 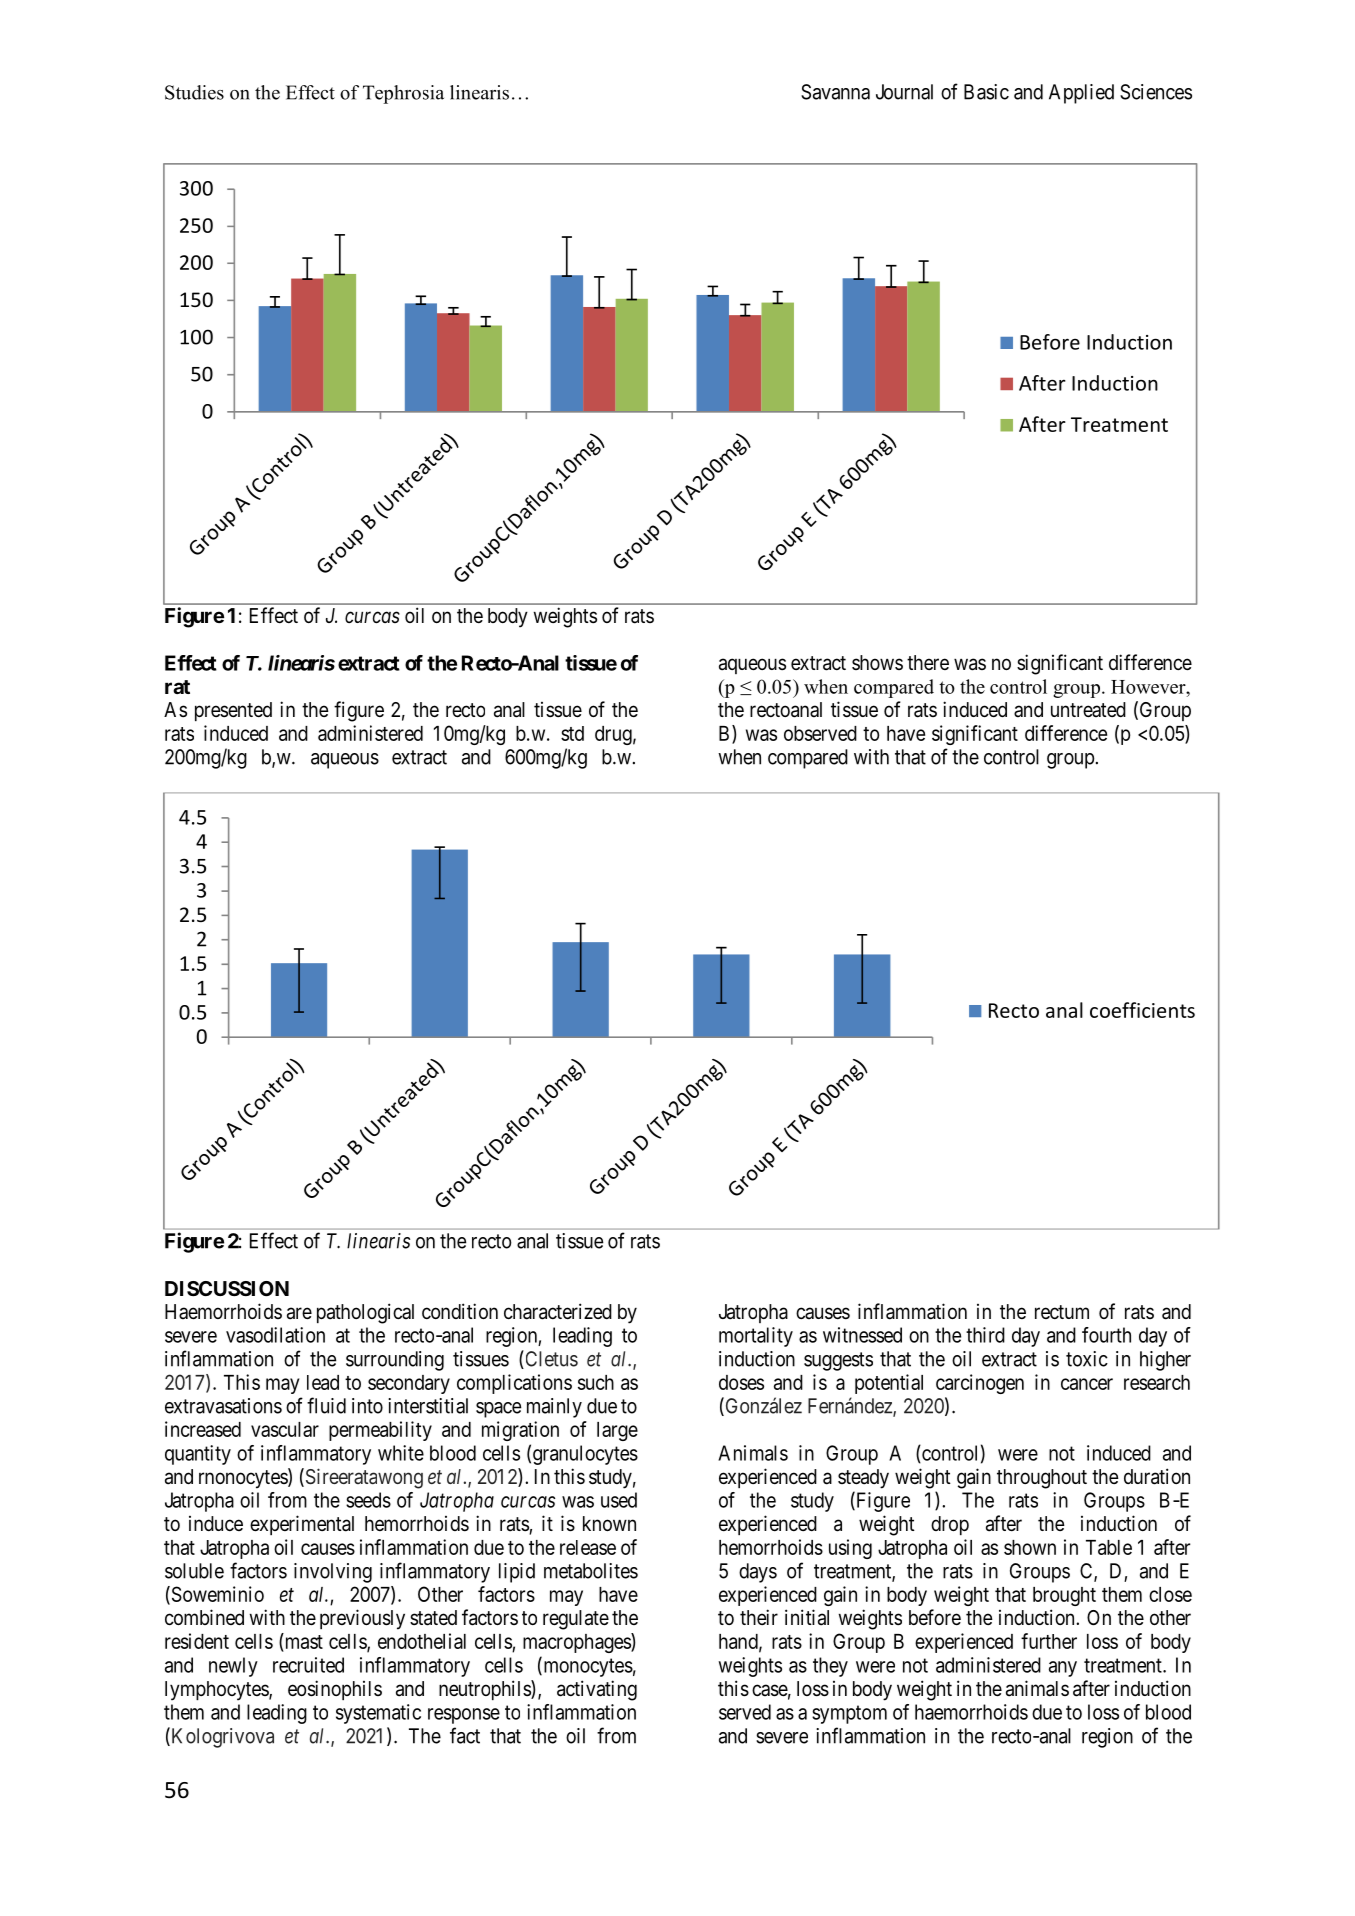 What do you see at coordinates (597, 1690) in the screenshot?
I see `activating` at bounding box center [597, 1690].
